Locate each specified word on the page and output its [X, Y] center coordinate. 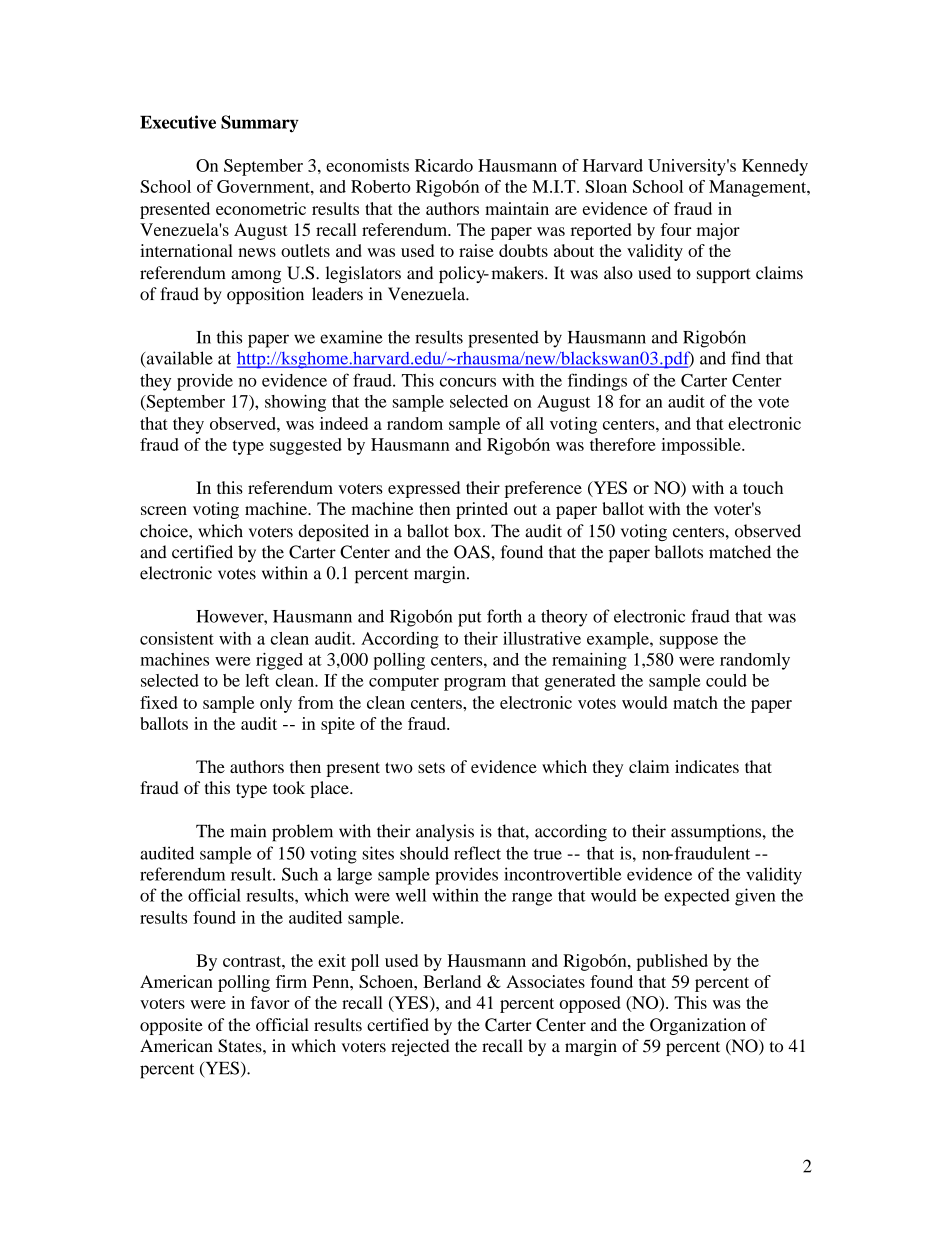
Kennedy [775, 167]
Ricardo [444, 165]
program [475, 684]
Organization [698, 1026]
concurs [468, 382]
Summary [260, 124]
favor [270, 1002]
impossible [702, 446]
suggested [306, 446]
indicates [707, 766]
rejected [420, 1047]
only [276, 704]
